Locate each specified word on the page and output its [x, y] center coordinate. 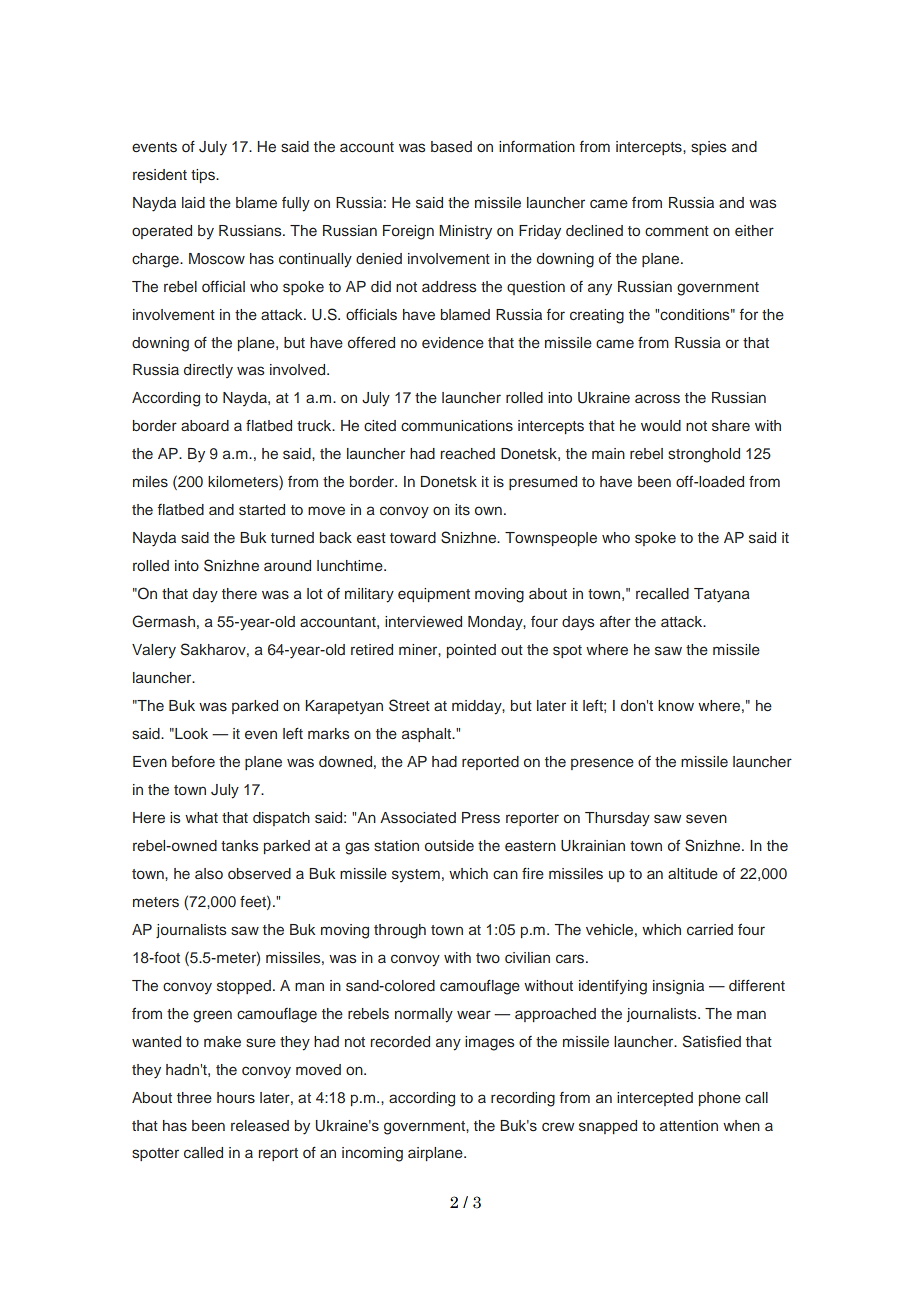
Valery [154, 651]
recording [523, 1099]
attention [689, 1125]
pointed [471, 651]
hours [236, 1097]
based [451, 146]
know [676, 705]
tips [204, 176]
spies [708, 148]
